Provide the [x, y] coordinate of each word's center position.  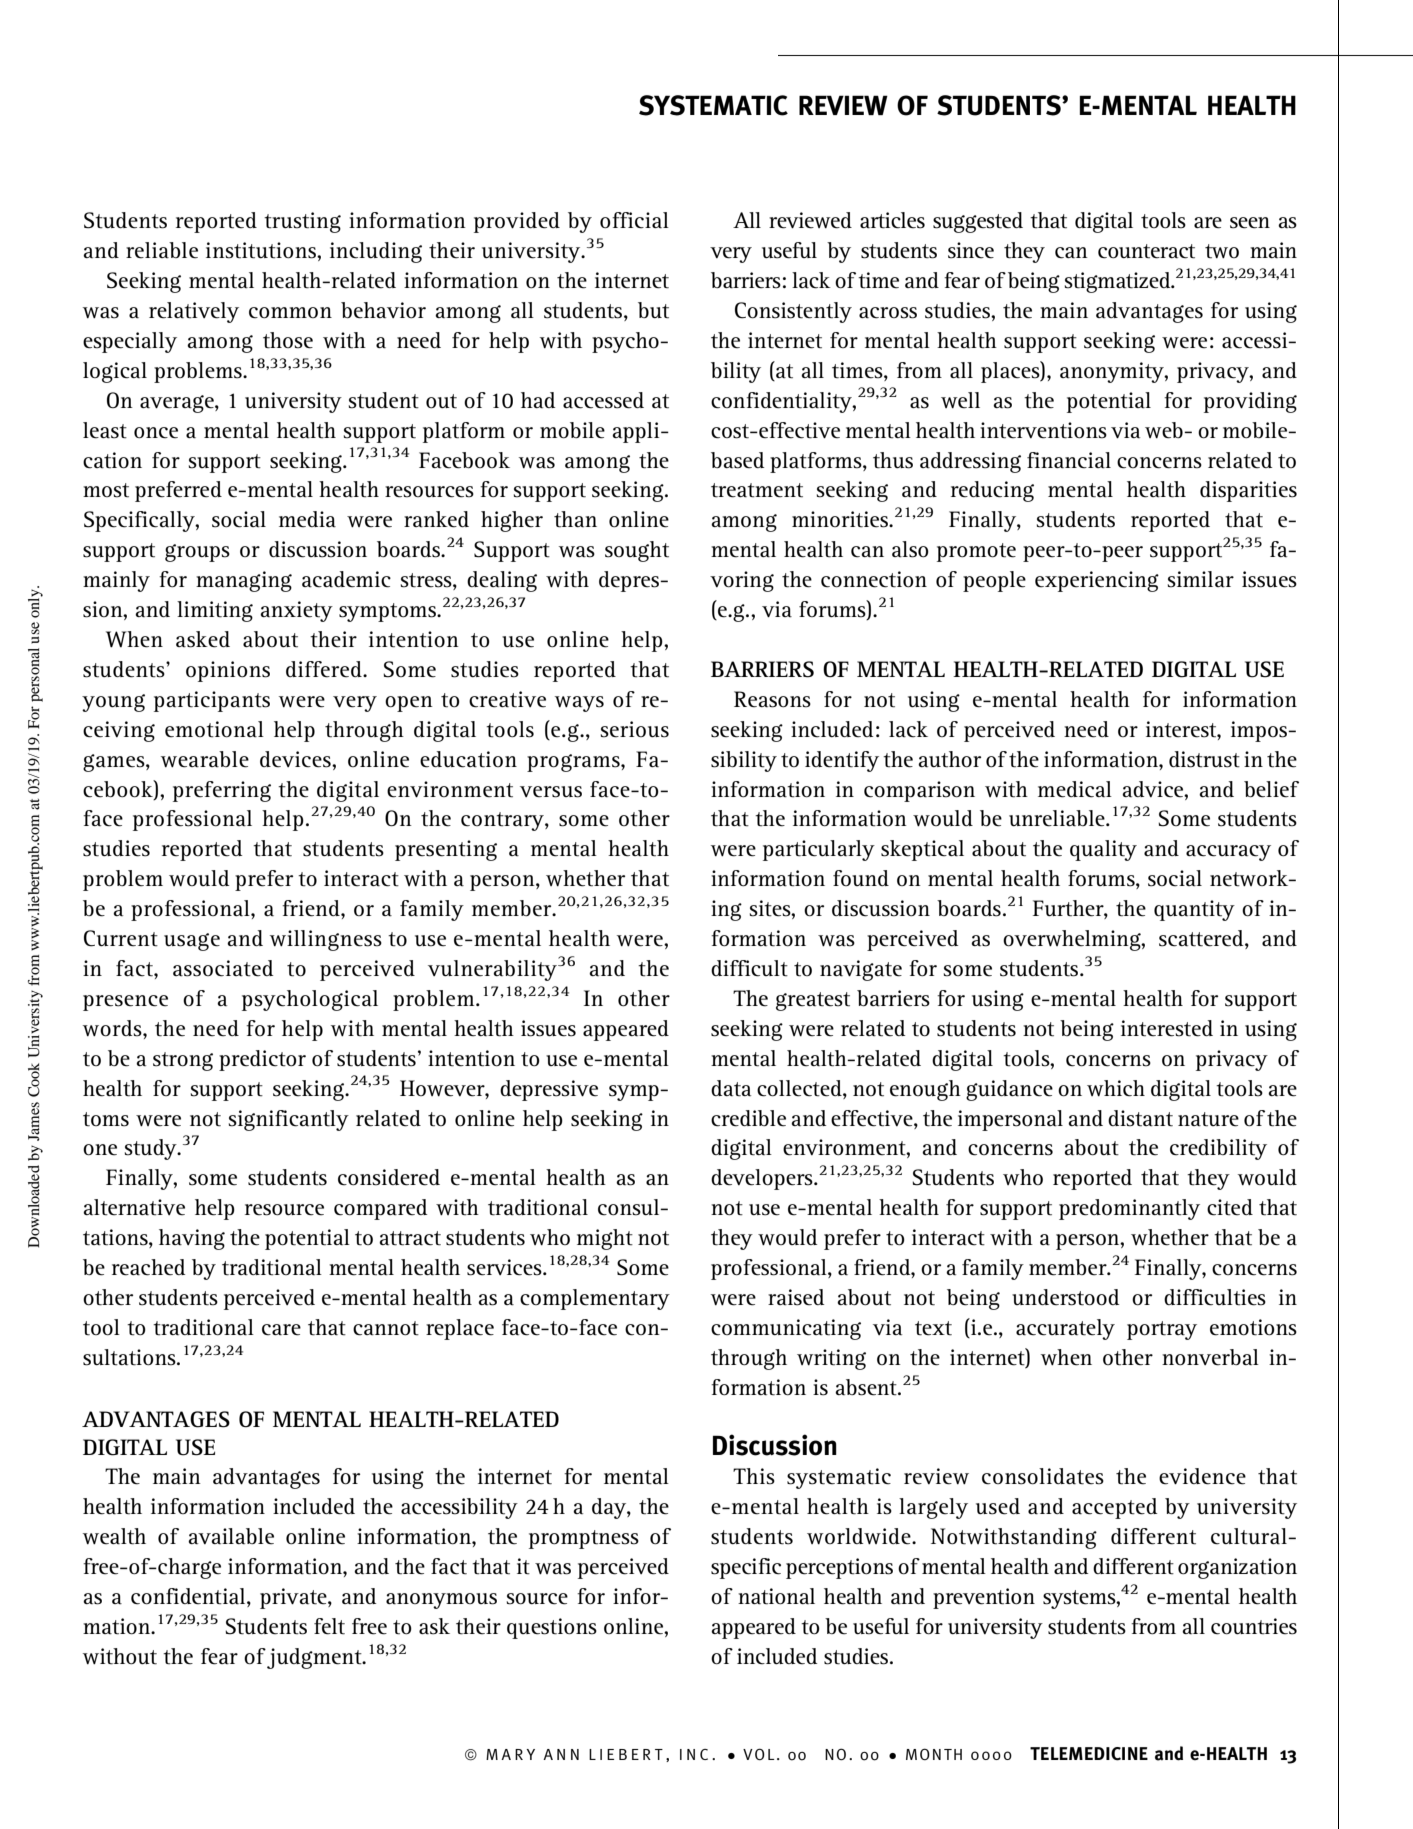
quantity [1194, 910]
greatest [813, 1001]
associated [223, 968]
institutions [262, 250]
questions [552, 1628]
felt [329, 1626]
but [653, 310]
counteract [1146, 251]
